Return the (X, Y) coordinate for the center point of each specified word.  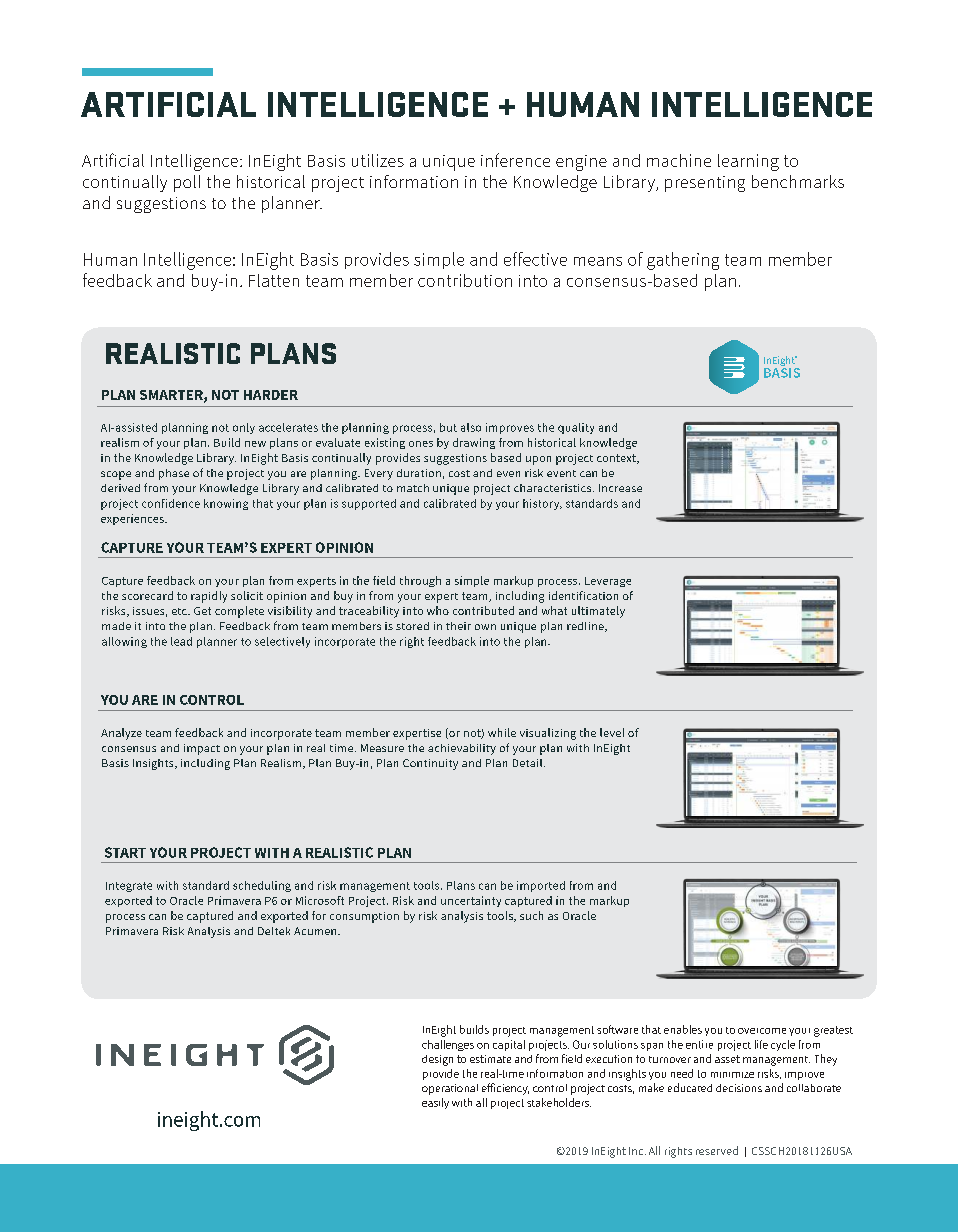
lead (181, 641)
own (485, 627)
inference (515, 160)
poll (187, 183)
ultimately (598, 612)
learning (748, 162)
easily (435, 1103)
